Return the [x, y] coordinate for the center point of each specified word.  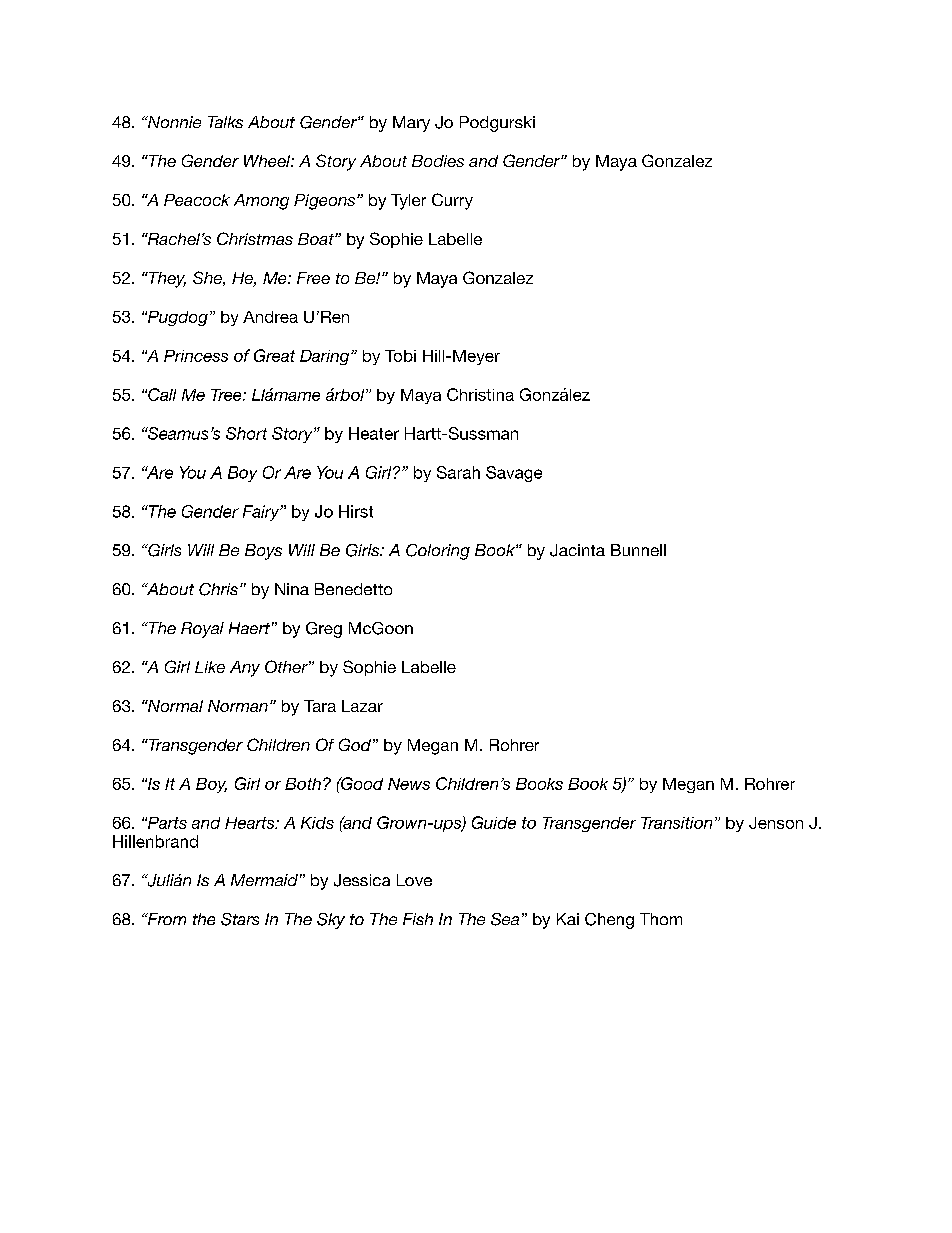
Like [210, 667]
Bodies [438, 161]
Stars [240, 919]
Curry [452, 201]
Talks [225, 122]
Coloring [438, 552]
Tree [227, 395]
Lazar [362, 706]
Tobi [400, 356]
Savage [514, 474]
